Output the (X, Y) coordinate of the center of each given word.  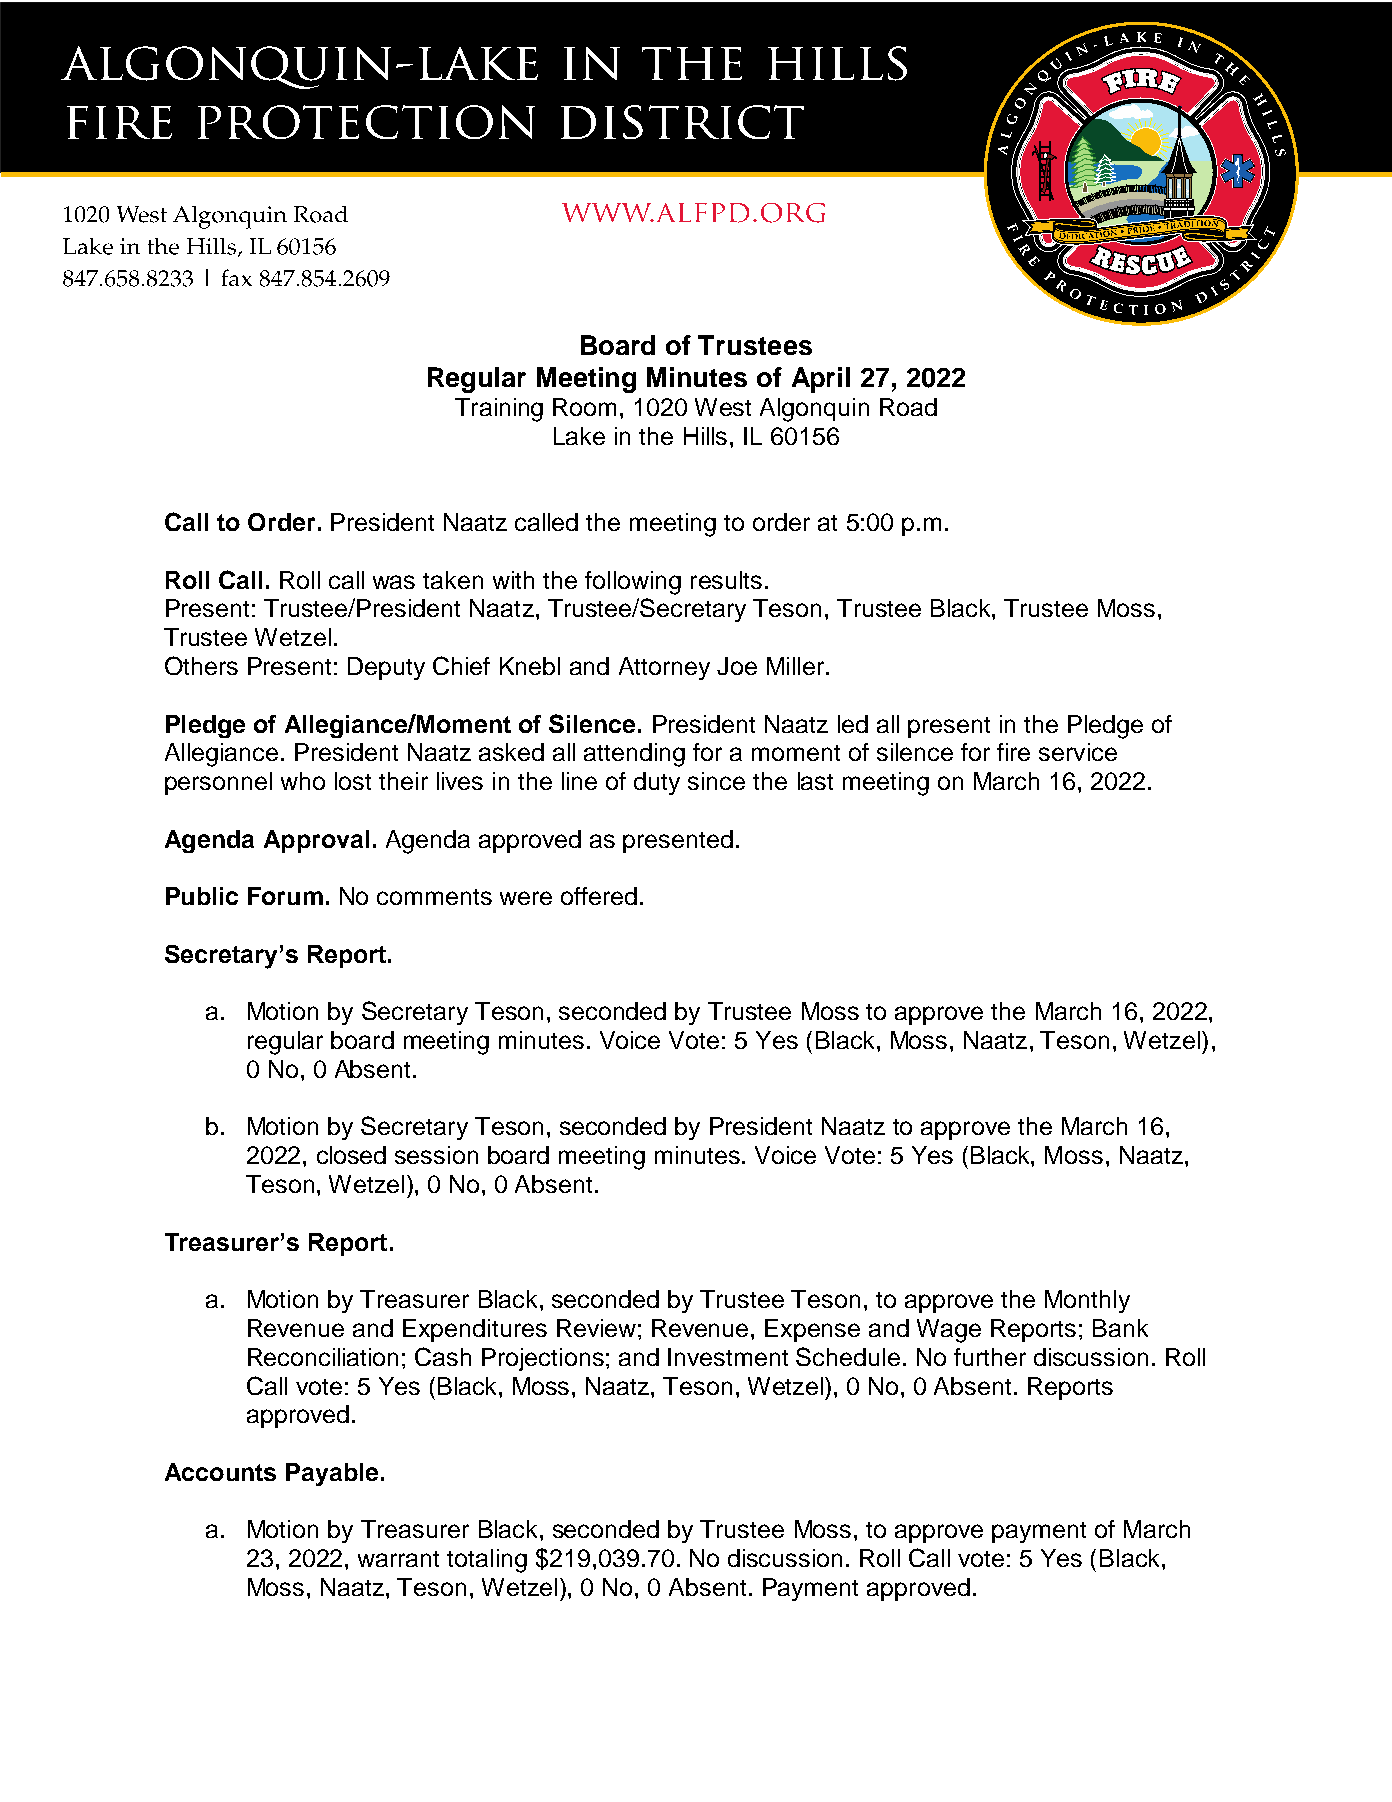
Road (908, 407)
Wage (949, 1331)
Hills (705, 436)
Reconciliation (323, 1357)
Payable (332, 1474)
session (436, 1155)
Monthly (1087, 1301)
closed (351, 1155)
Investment (728, 1357)
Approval (316, 841)
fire (1013, 752)
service (1078, 752)
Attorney (664, 668)
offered (599, 896)
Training (499, 410)
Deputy (386, 668)
